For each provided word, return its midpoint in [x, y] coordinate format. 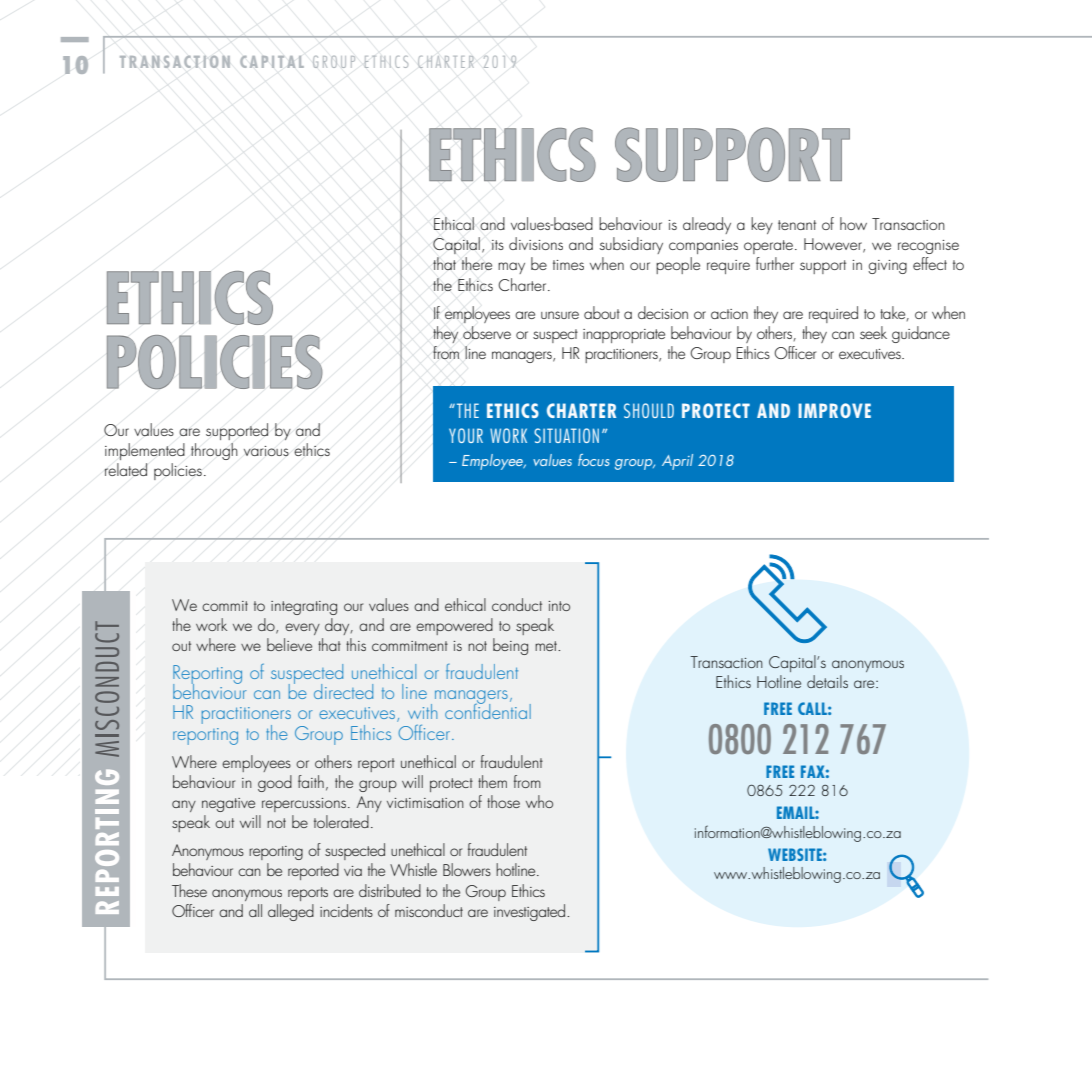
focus [594, 460]
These [189, 890]
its [498, 245]
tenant [797, 225]
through [214, 451]
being [510, 646]
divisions [536, 243]
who [539, 801]
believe [289, 644]
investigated [531, 912]
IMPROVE [834, 410]
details [827, 681]
